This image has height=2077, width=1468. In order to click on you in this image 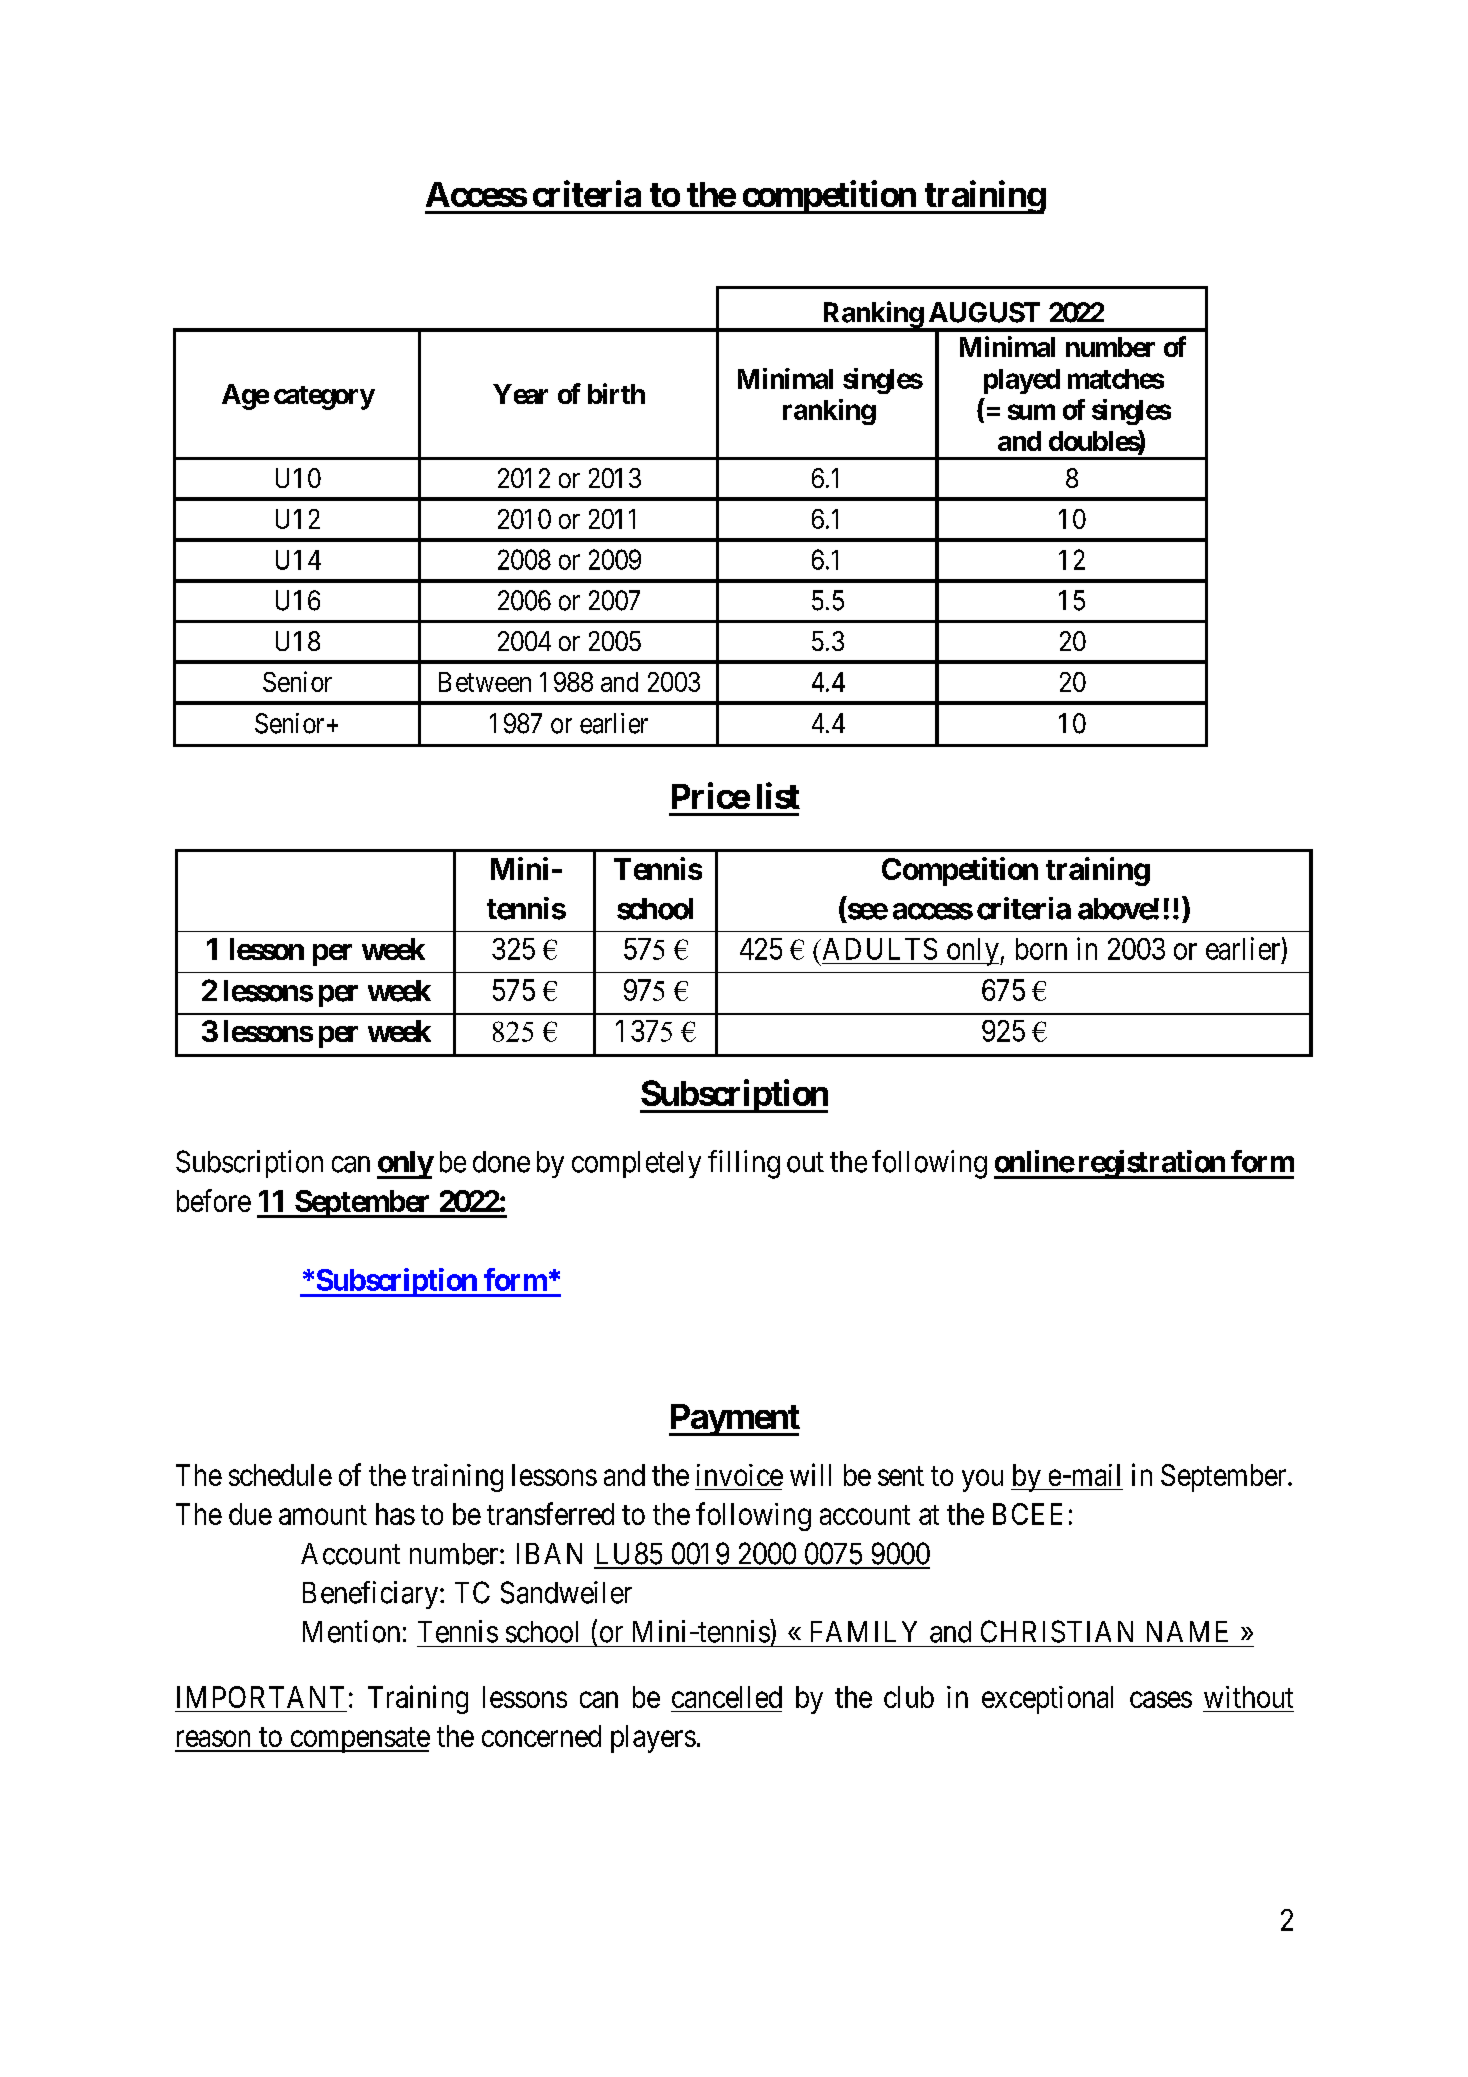, I will do `click(982, 1481)`.
